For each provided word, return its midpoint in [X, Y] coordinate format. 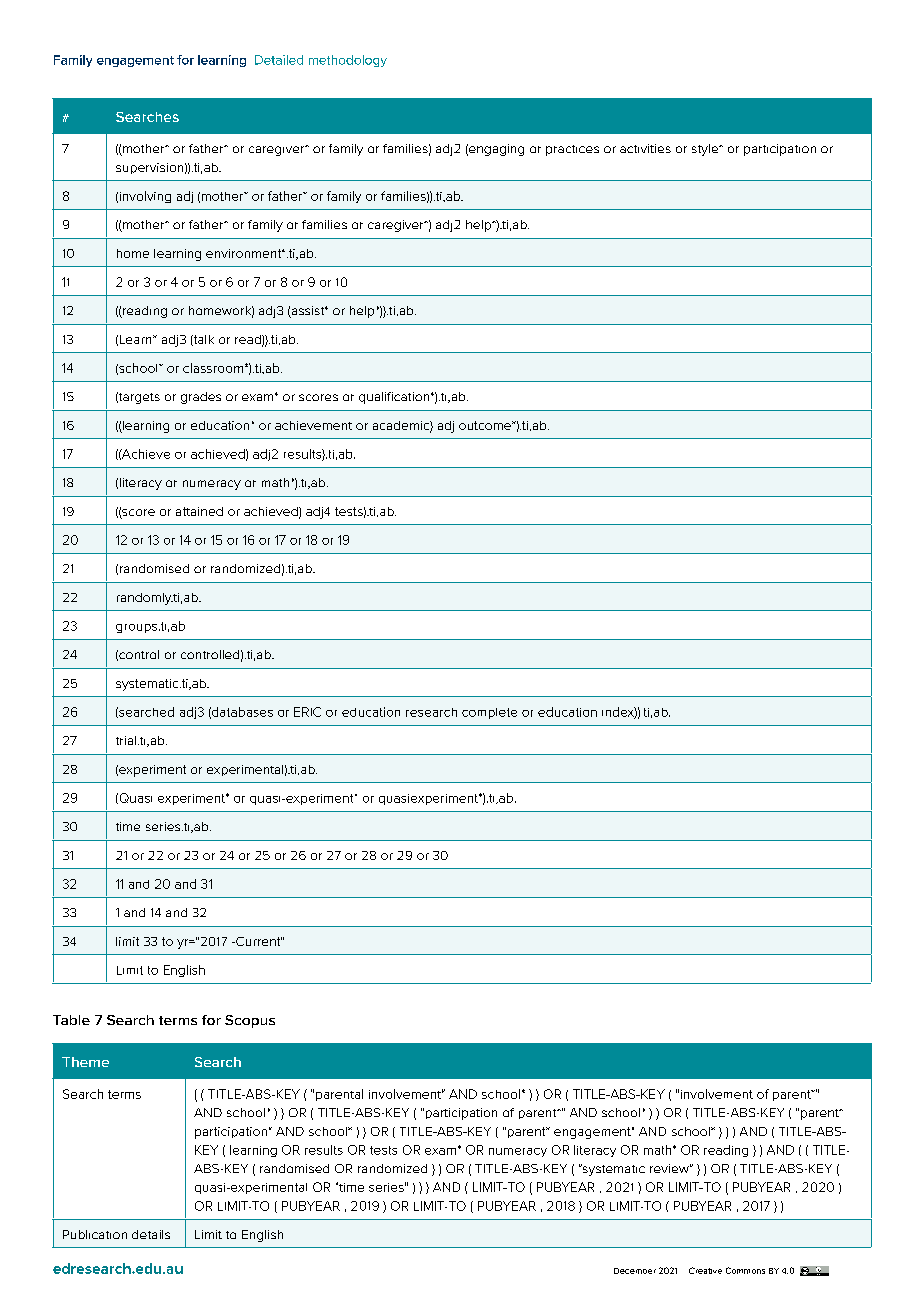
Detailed [279, 60]
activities [645, 148]
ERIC [307, 712]
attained [199, 511]
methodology [348, 61]
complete [489, 713]
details [151, 1234]
